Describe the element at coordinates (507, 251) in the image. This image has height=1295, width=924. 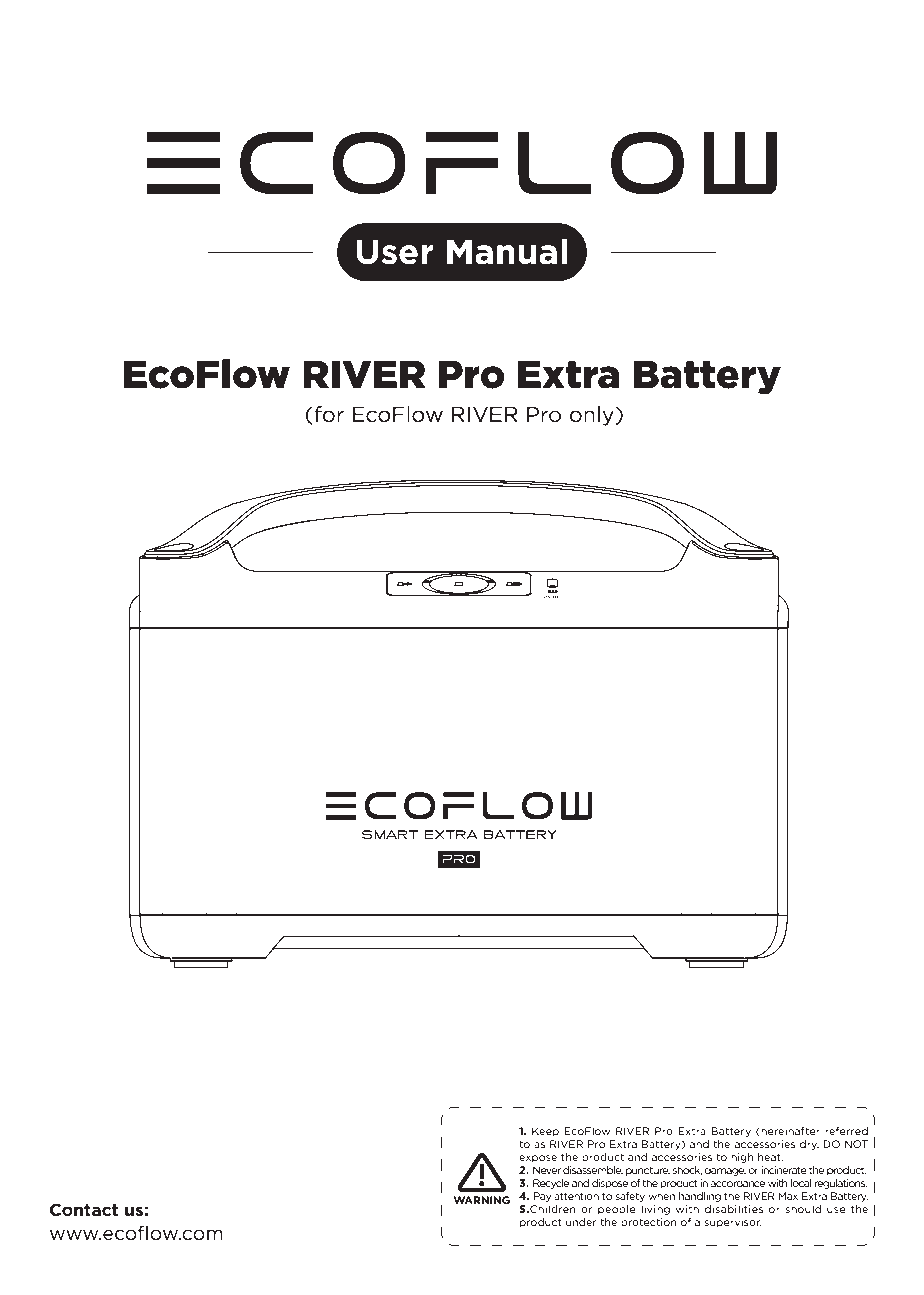
I see `Manual` at that location.
